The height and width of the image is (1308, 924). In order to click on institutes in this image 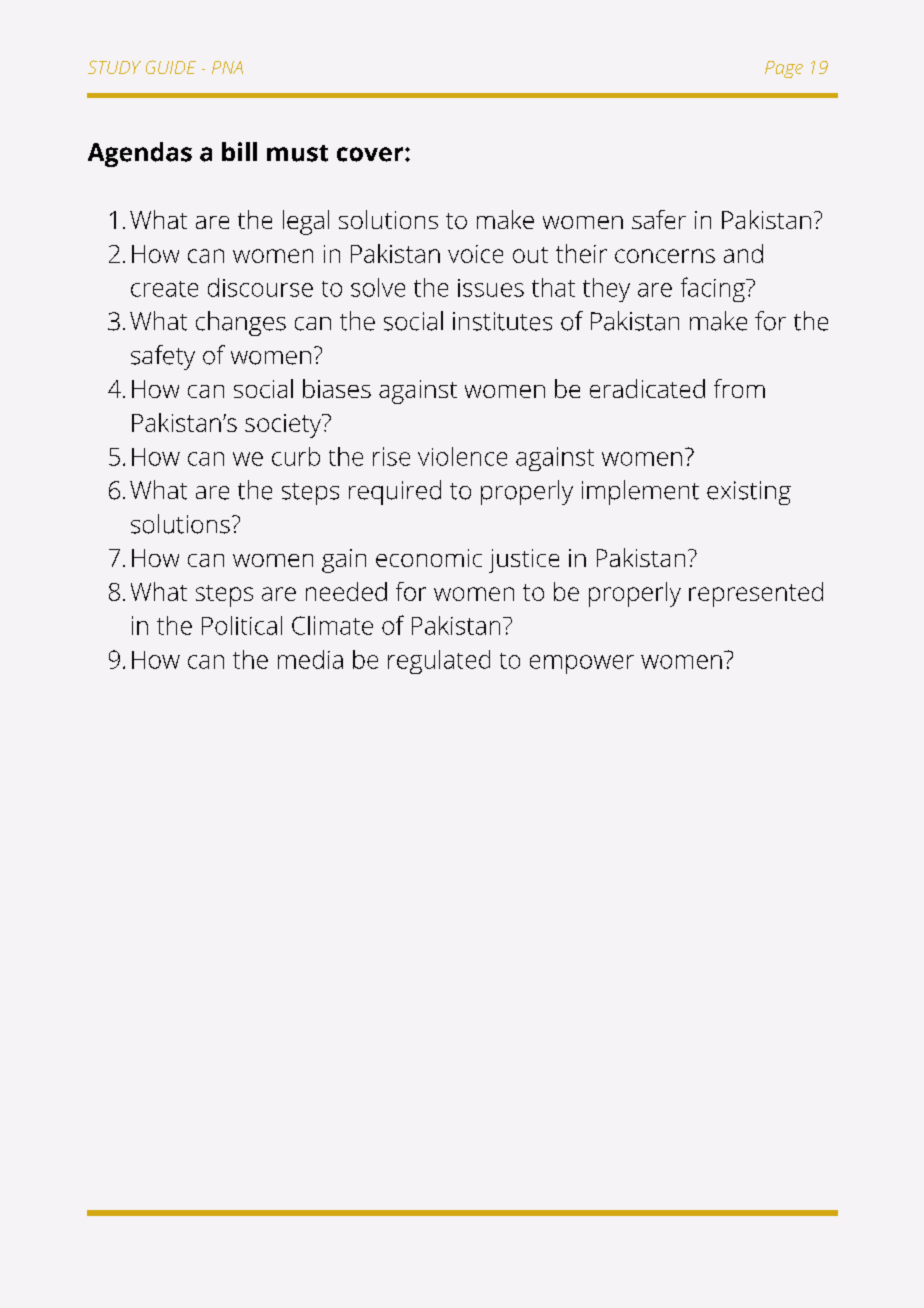, I will do `click(502, 321)`.
